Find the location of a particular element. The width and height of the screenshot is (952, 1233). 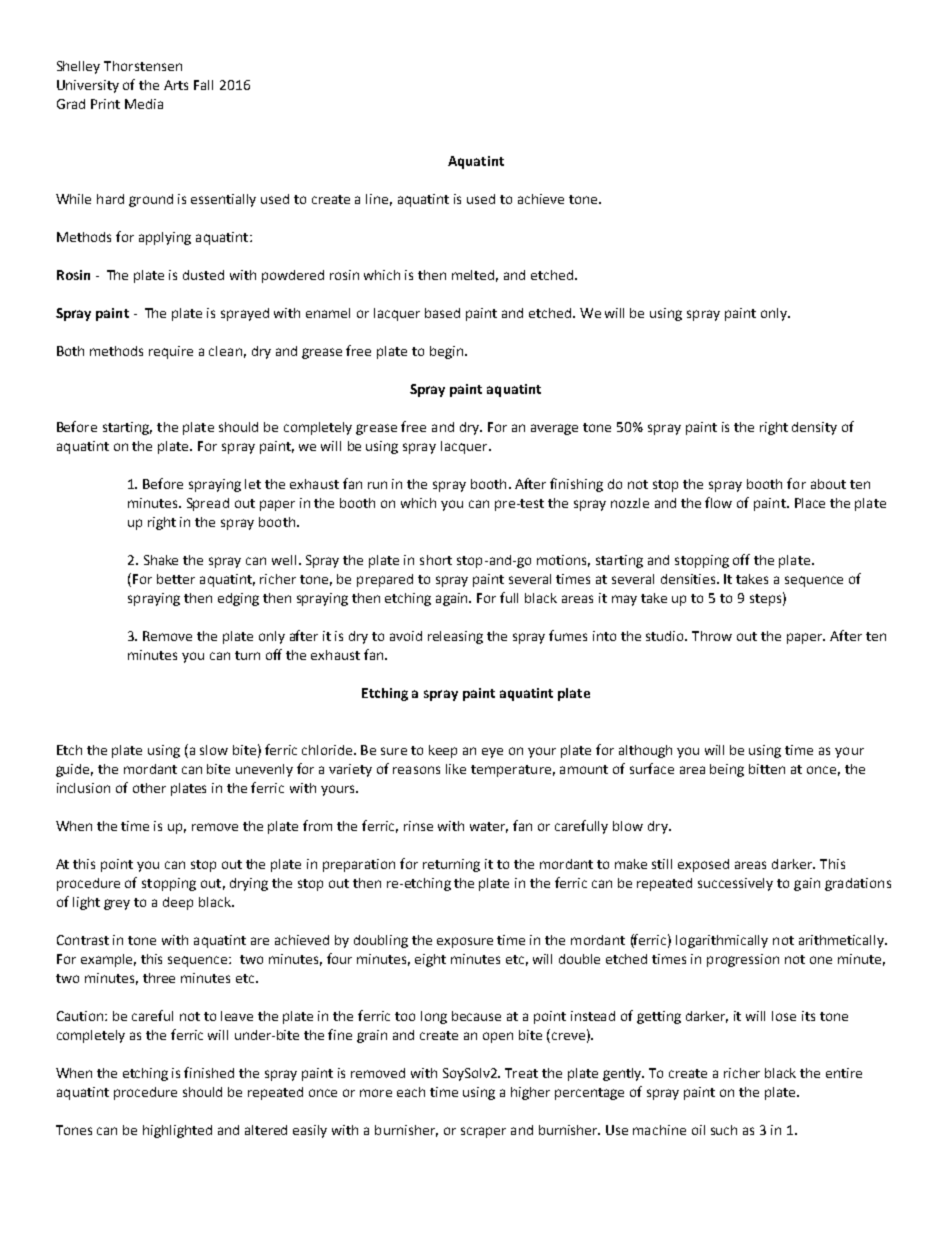

better is located at coordinates (176, 579).
